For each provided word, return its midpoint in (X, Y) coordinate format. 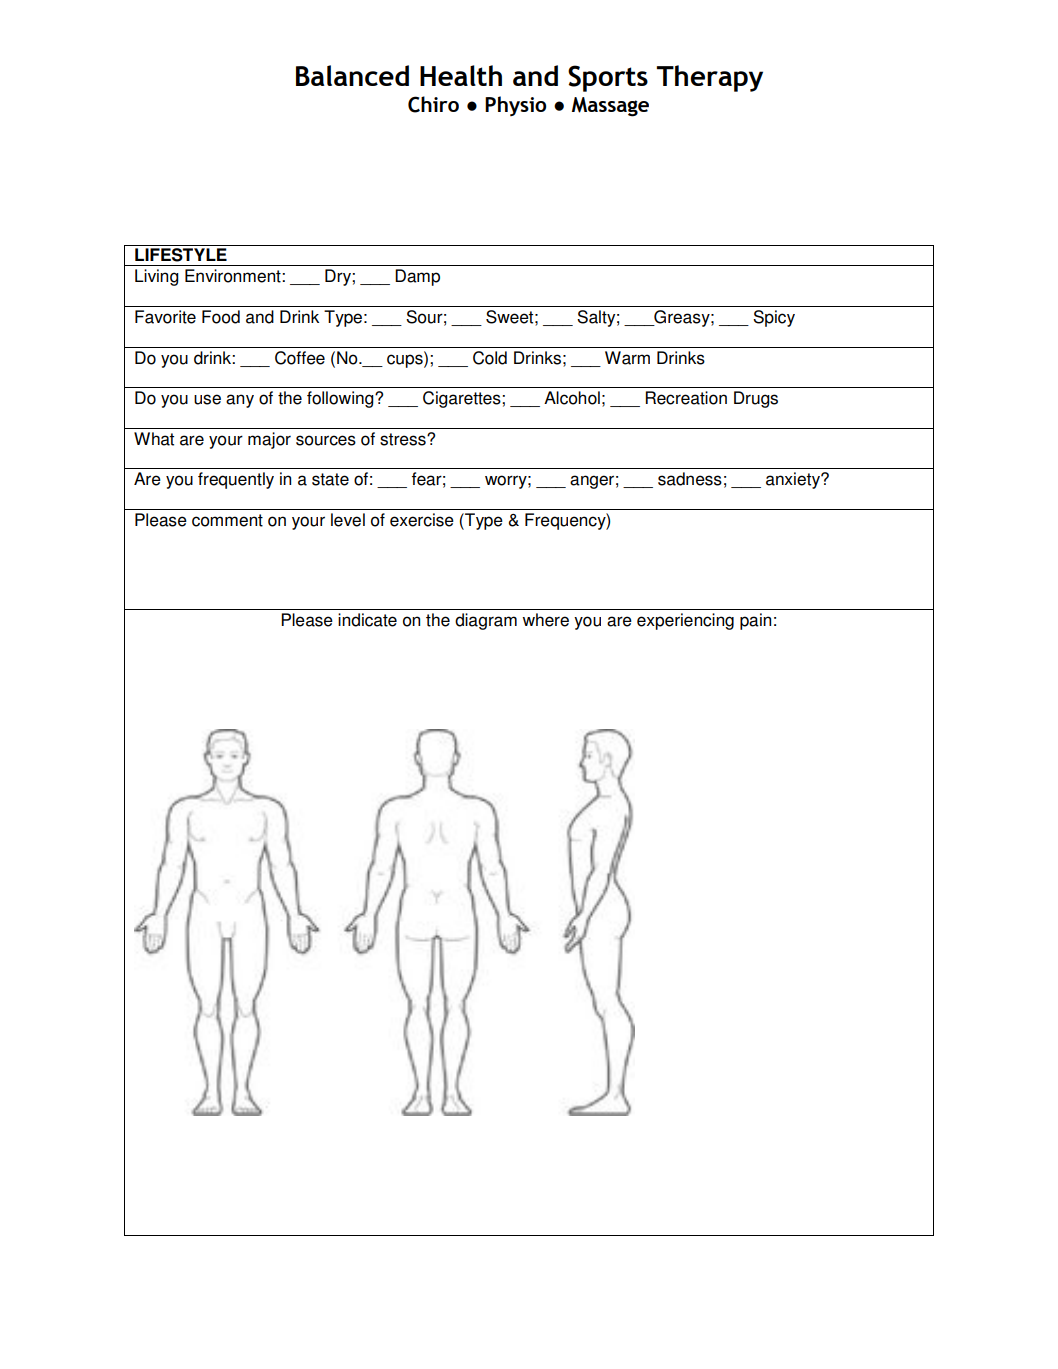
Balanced (352, 75)
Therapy (710, 78)
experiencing (685, 621)
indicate (367, 620)
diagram (486, 621)
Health (461, 75)
